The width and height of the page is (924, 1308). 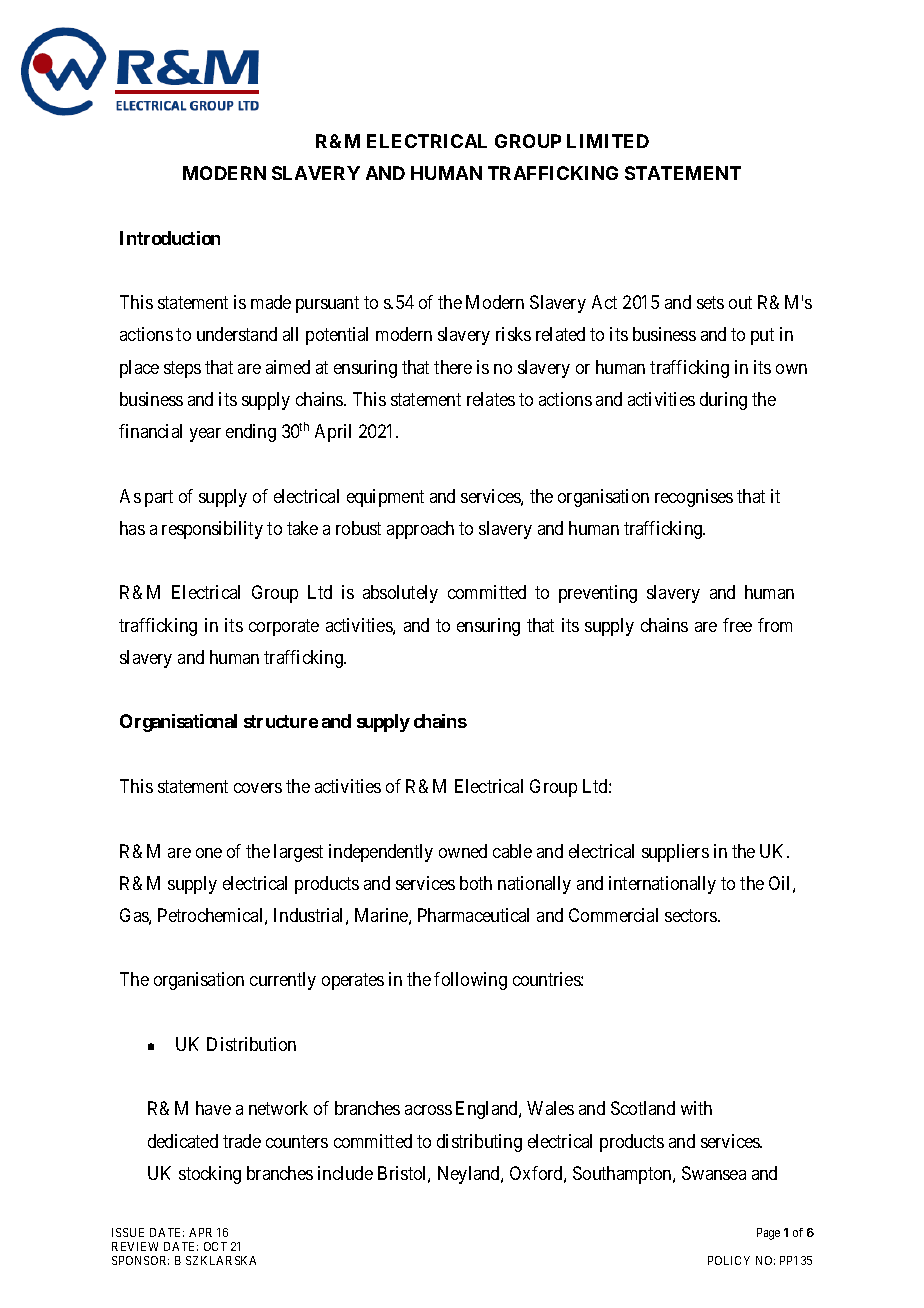 I want to click on sectors, so click(x=692, y=915).
